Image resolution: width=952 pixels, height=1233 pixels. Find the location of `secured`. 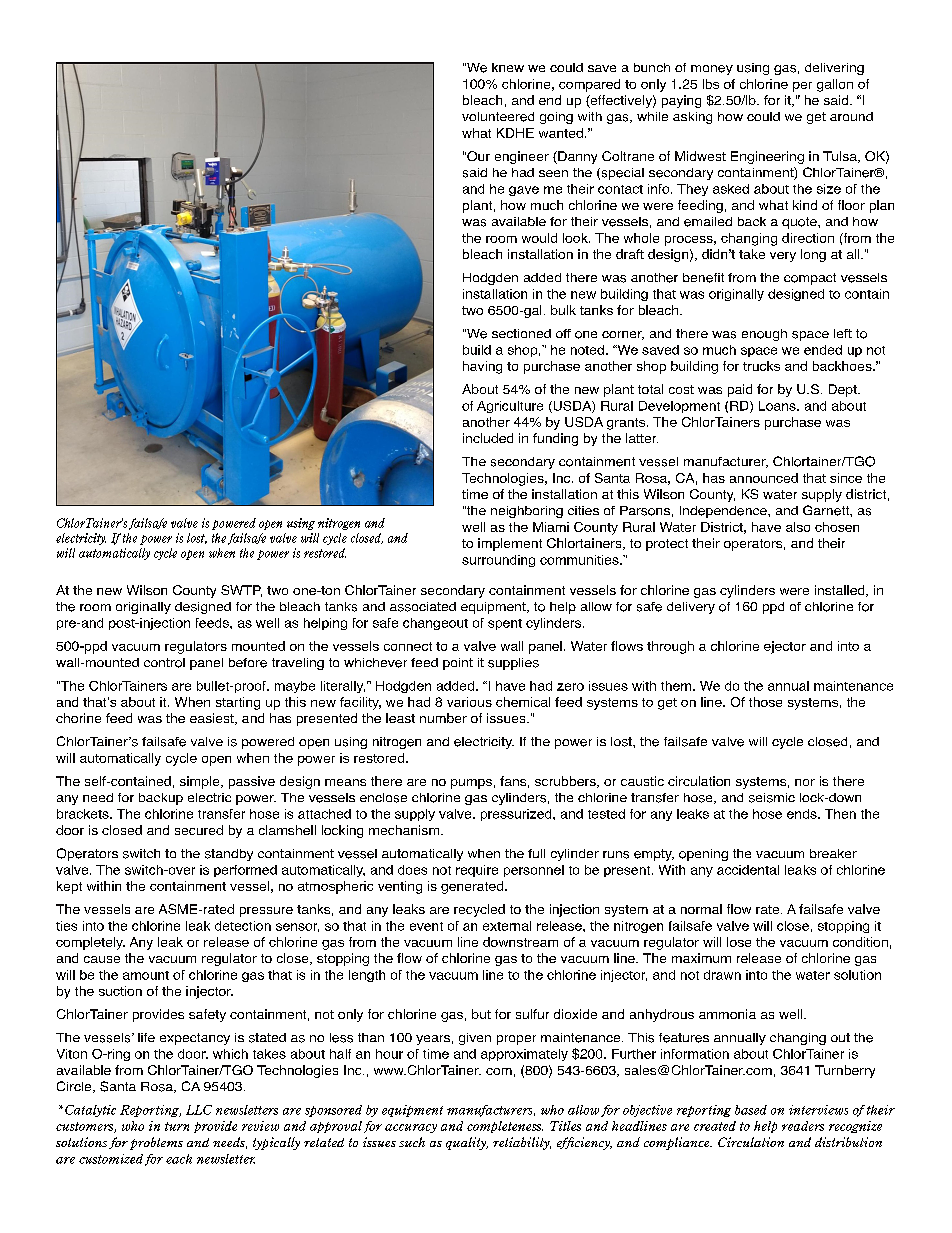

secured is located at coordinates (199, 830).
